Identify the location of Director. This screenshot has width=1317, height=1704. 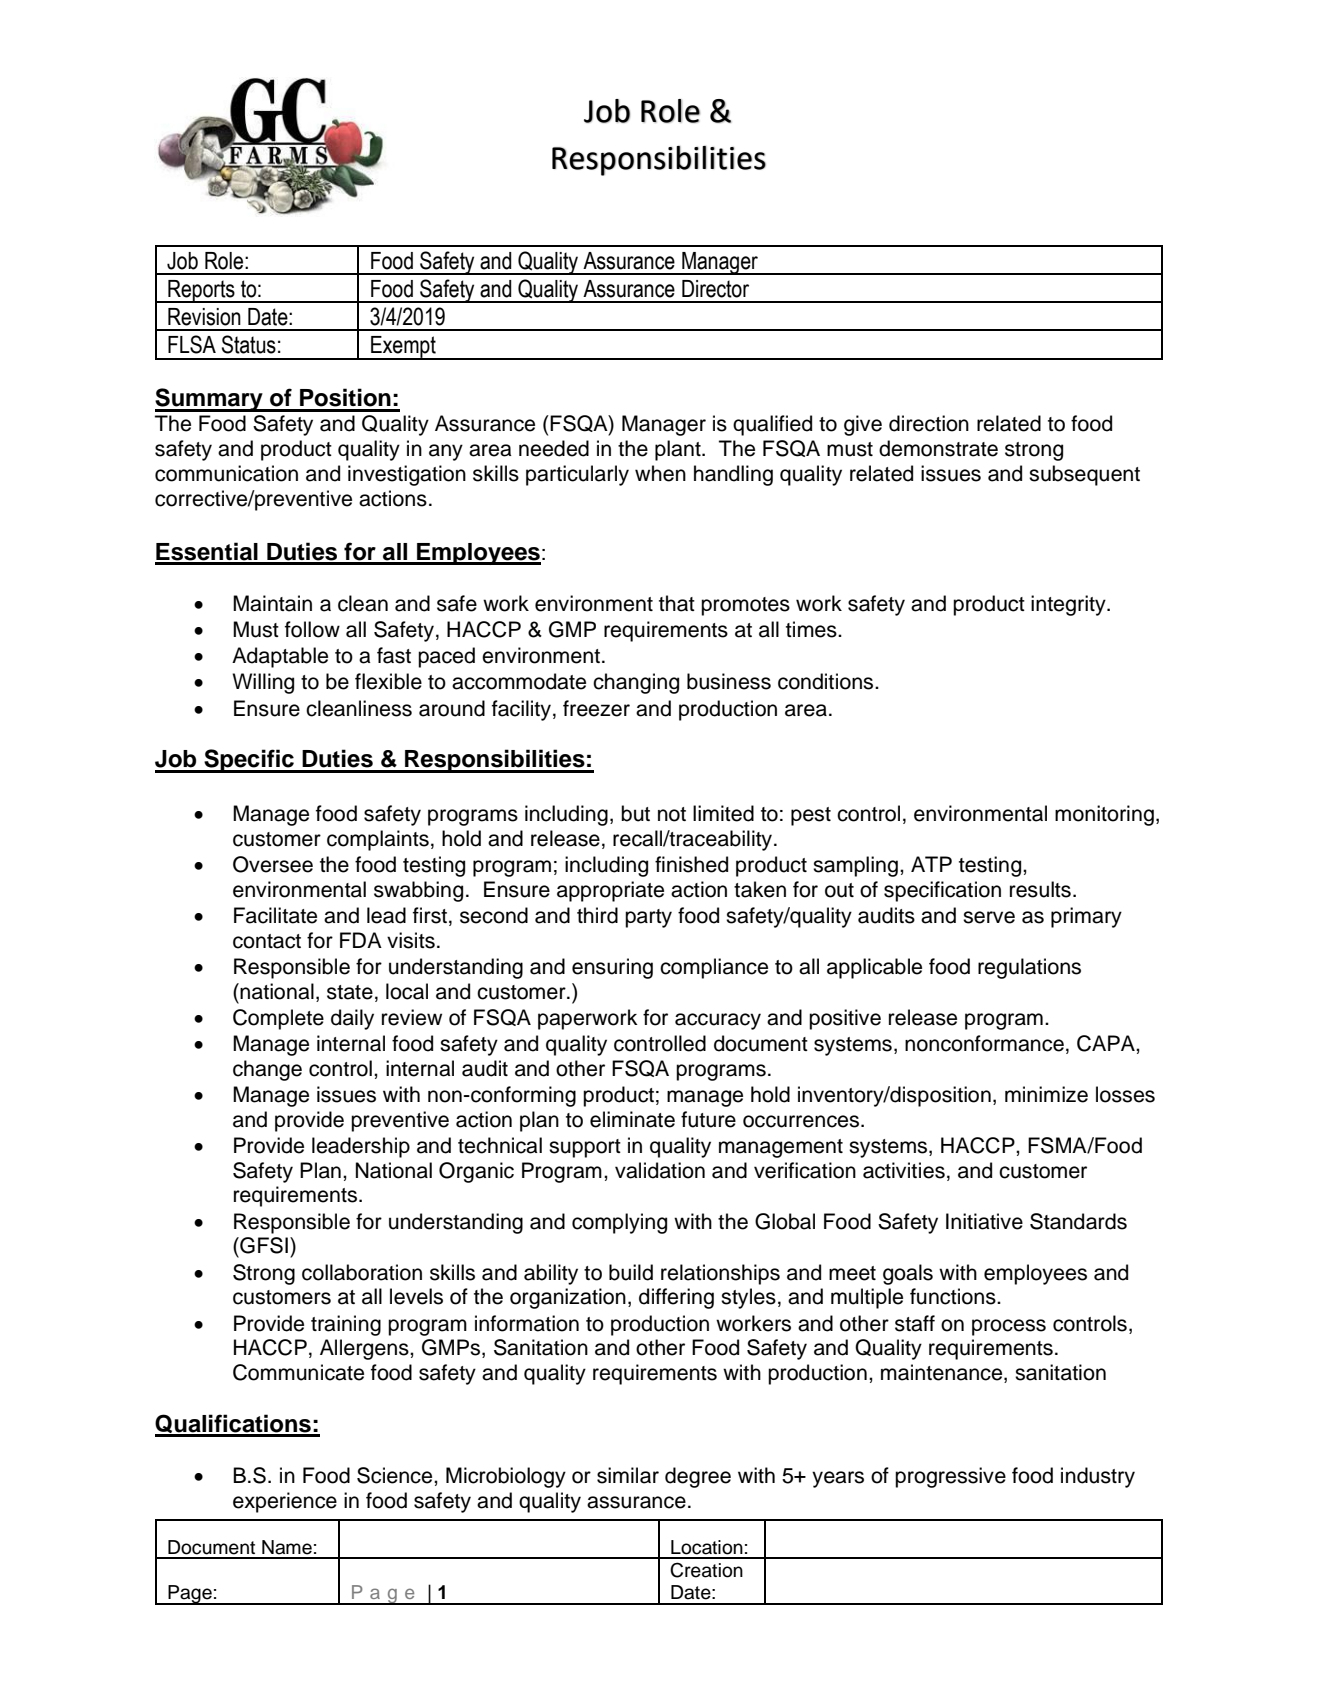
(715, 289).
